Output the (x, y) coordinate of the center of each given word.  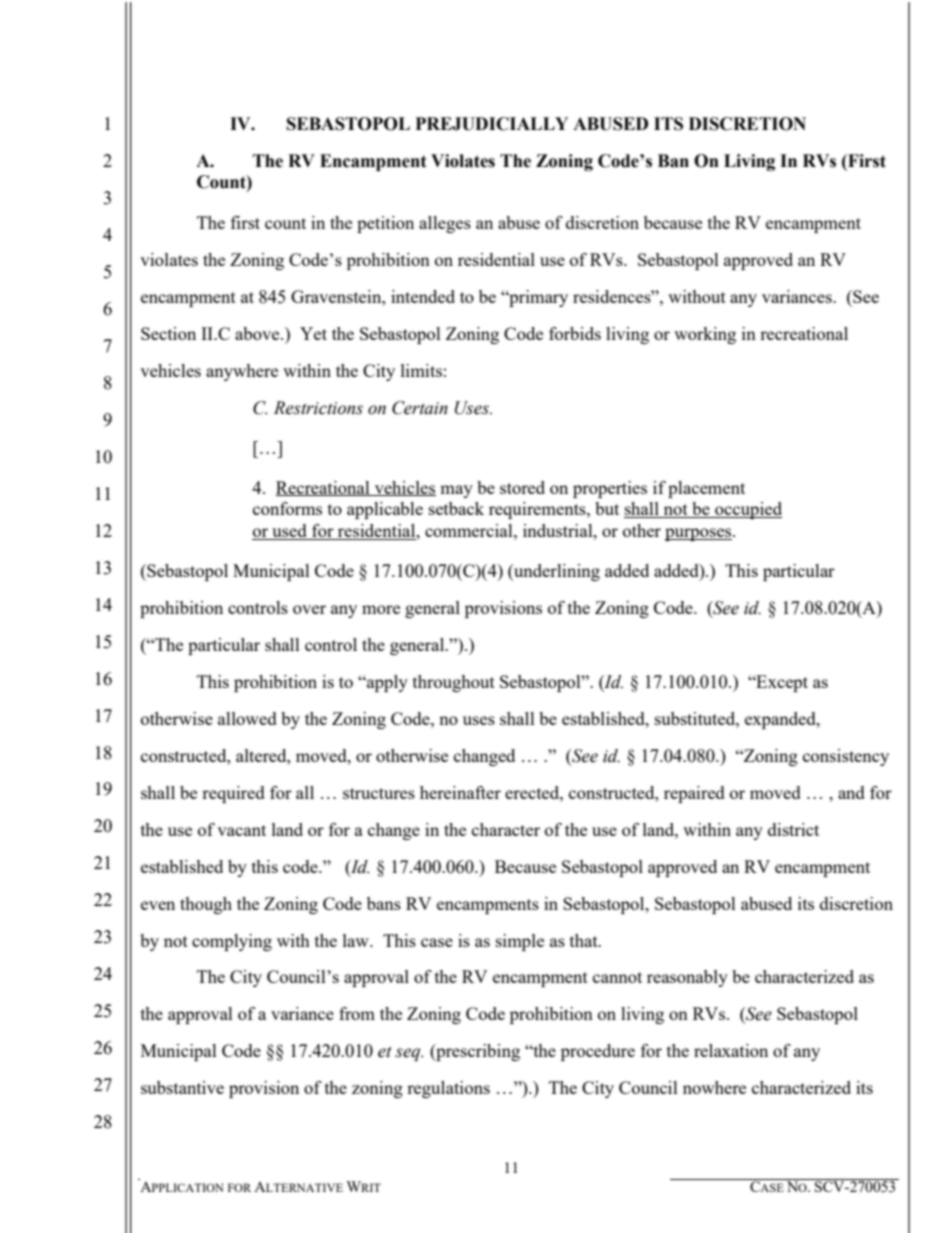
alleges (445, 224)
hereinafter (460, 792)
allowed (247, 718)
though (206, 905)
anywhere (242, 372)
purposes (699, 534)
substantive (182, 1087)
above (258, 333)
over (309, 609)
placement (706, 489)
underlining (556, 572)
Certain (420, 408)
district (793, 829)
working (705, 335)
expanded (781, 720)
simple (520, 942)
